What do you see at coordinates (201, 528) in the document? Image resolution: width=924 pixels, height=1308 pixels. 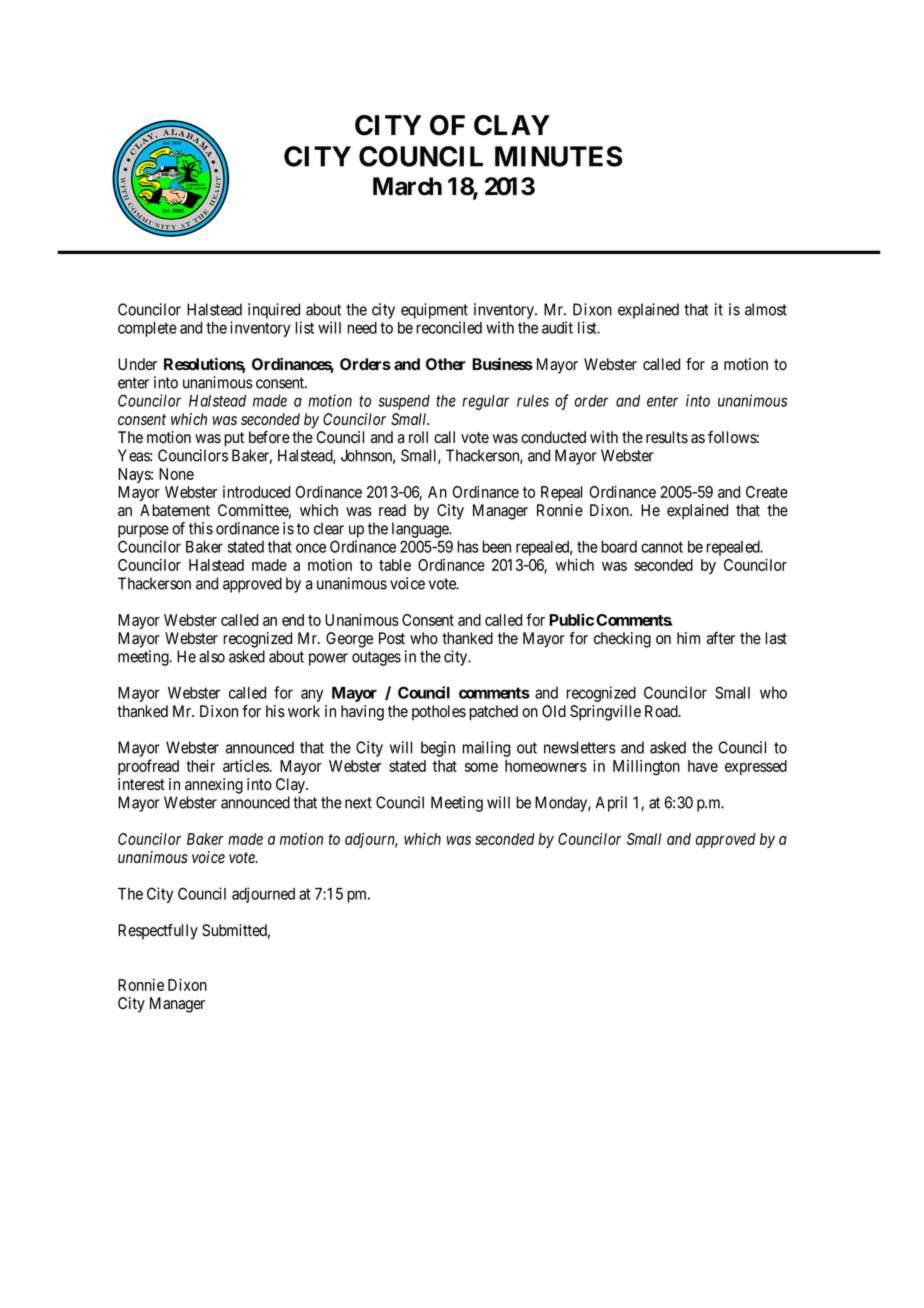 I see `this` at bounding box center [201, 528].
